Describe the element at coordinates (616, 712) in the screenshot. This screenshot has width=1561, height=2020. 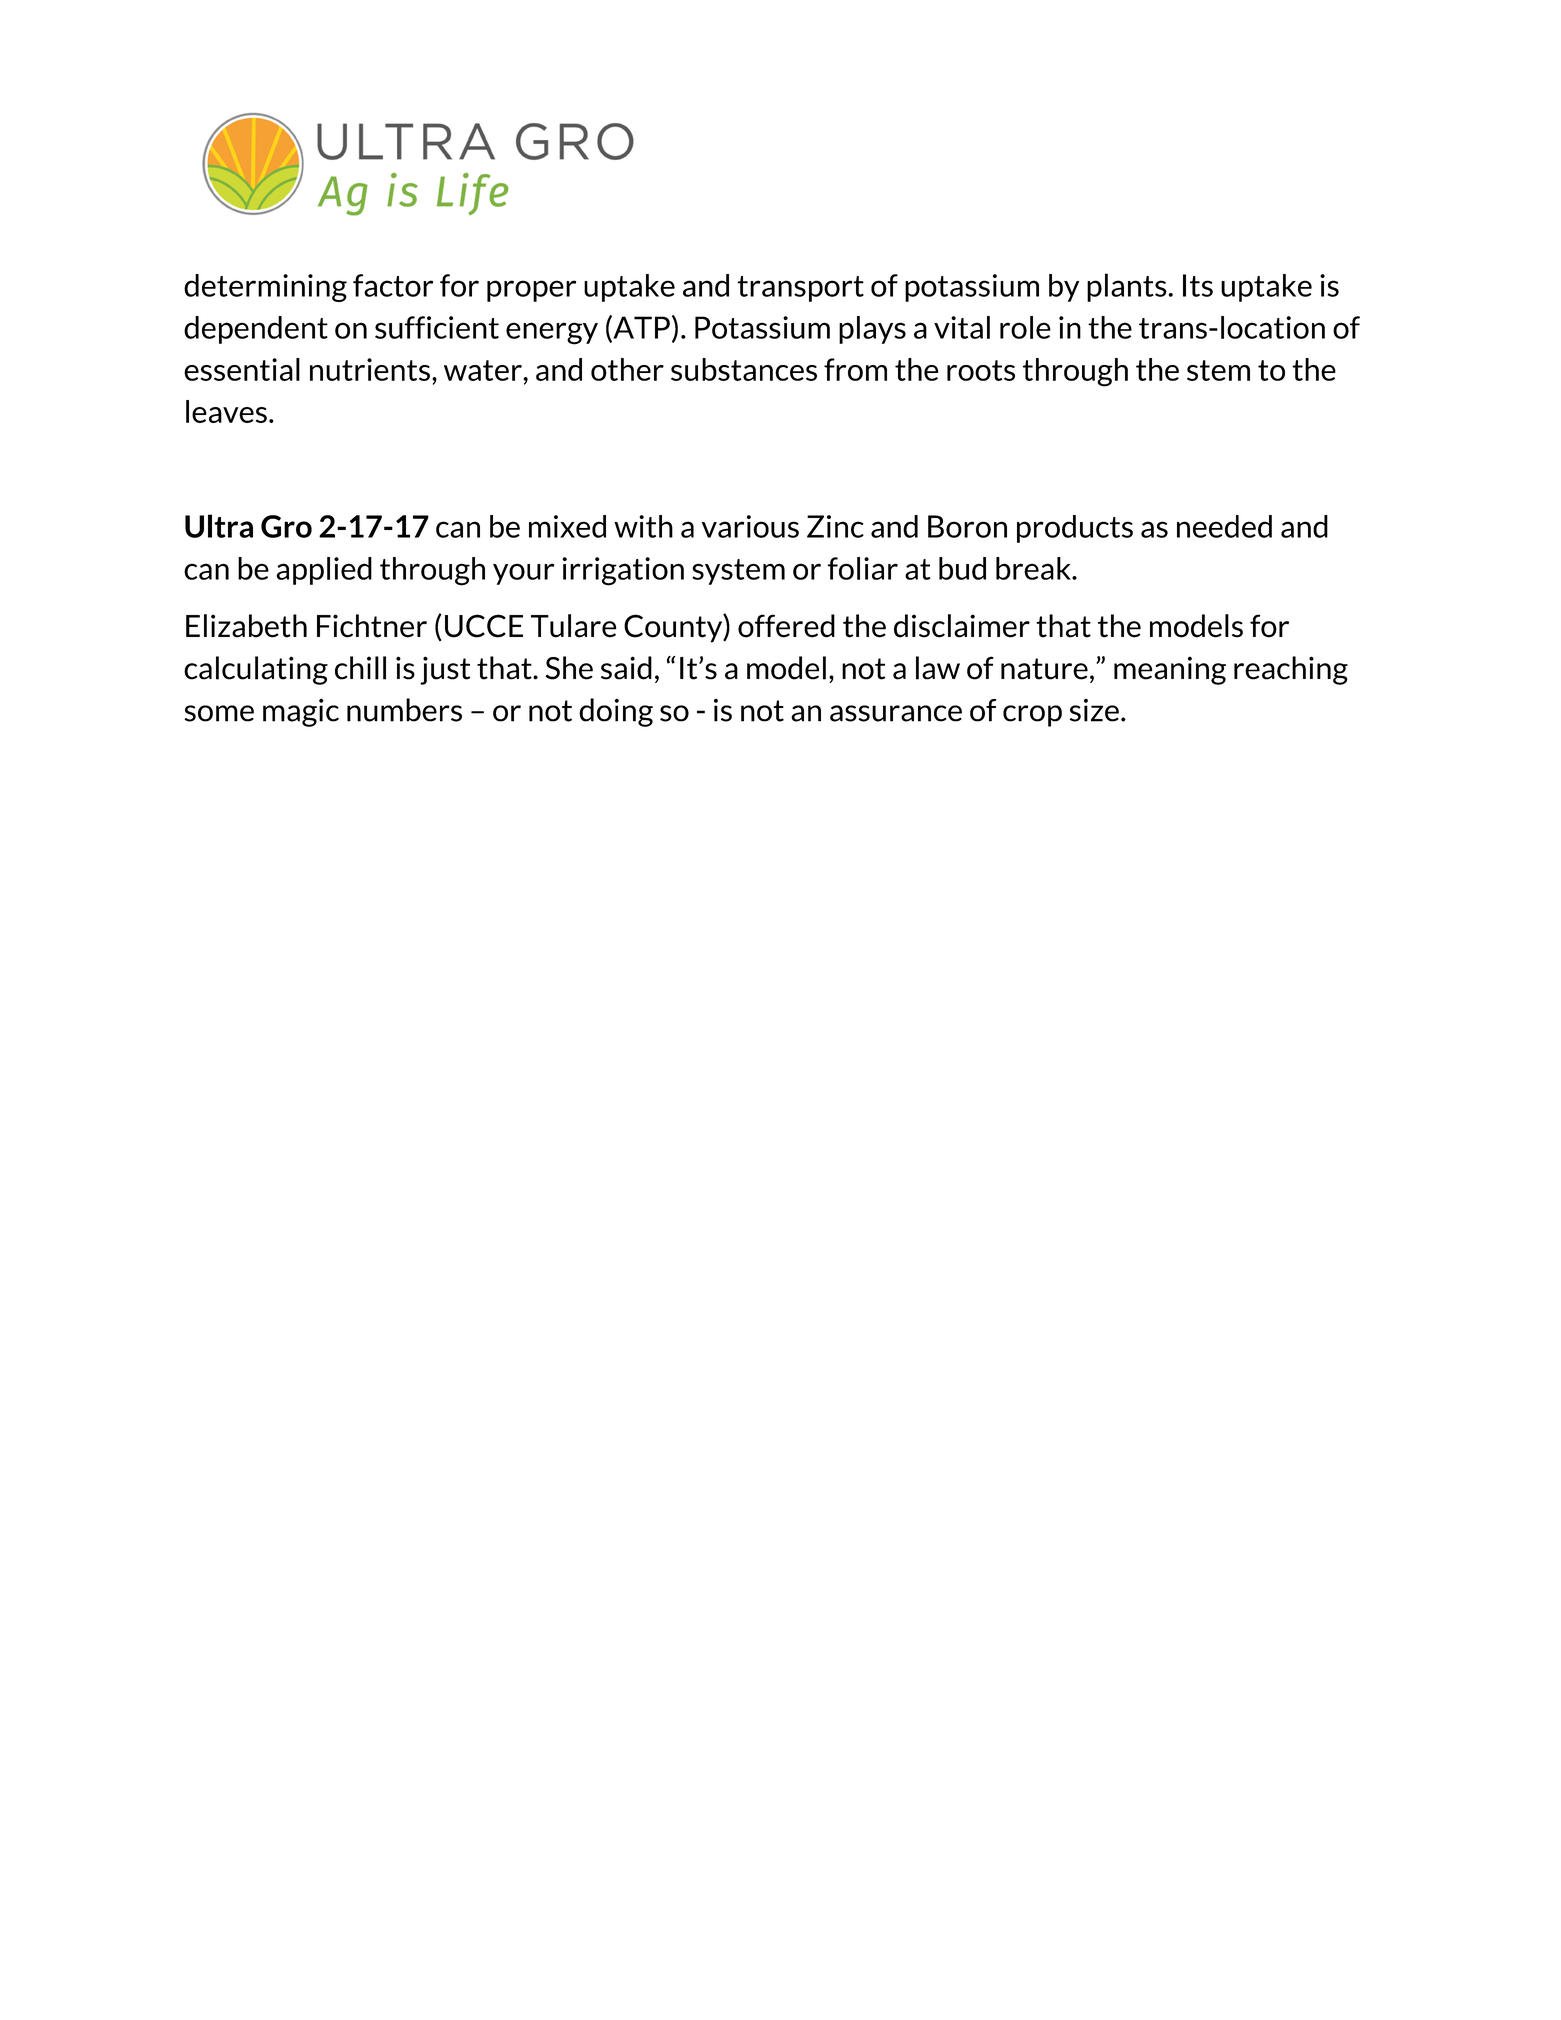
I see `doing` at that location.
